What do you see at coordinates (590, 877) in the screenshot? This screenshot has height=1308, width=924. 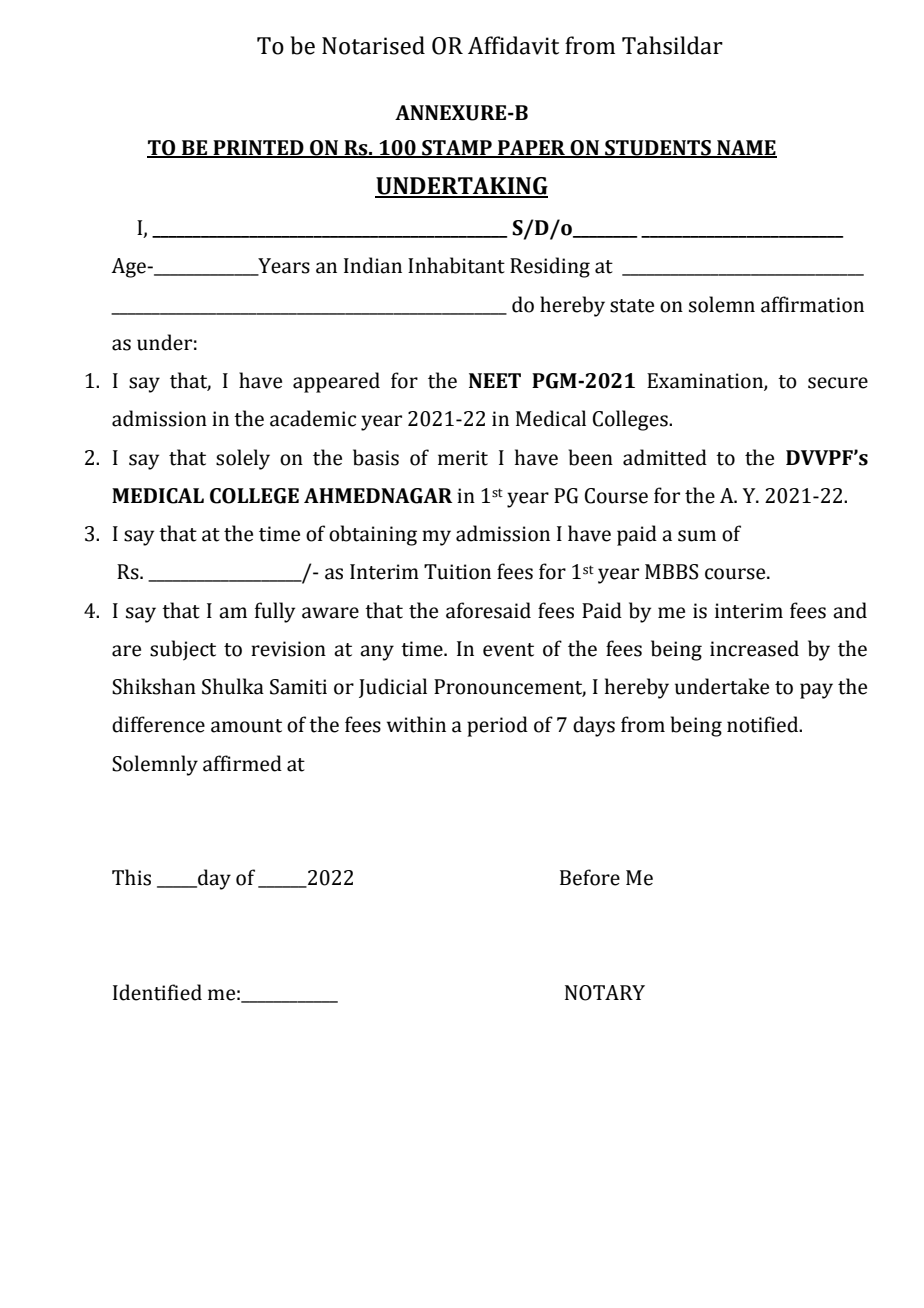 I see `Before` at bounding box center [590, 877].
